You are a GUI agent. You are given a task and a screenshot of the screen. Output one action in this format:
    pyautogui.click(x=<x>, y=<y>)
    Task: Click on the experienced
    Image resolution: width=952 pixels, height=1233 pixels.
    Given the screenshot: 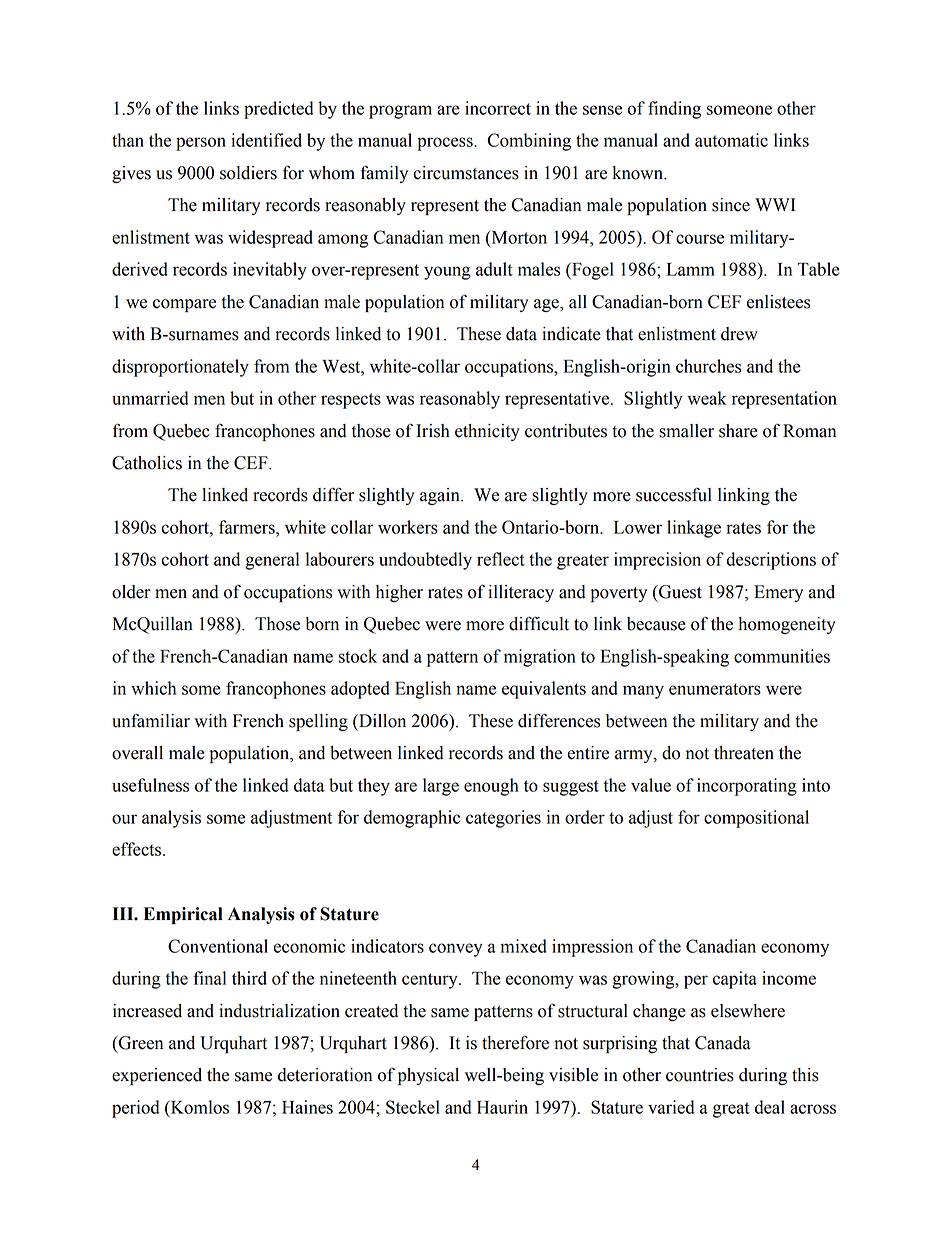 What is the action you would take?
    pyautogui.click(x=157, y=1076)
